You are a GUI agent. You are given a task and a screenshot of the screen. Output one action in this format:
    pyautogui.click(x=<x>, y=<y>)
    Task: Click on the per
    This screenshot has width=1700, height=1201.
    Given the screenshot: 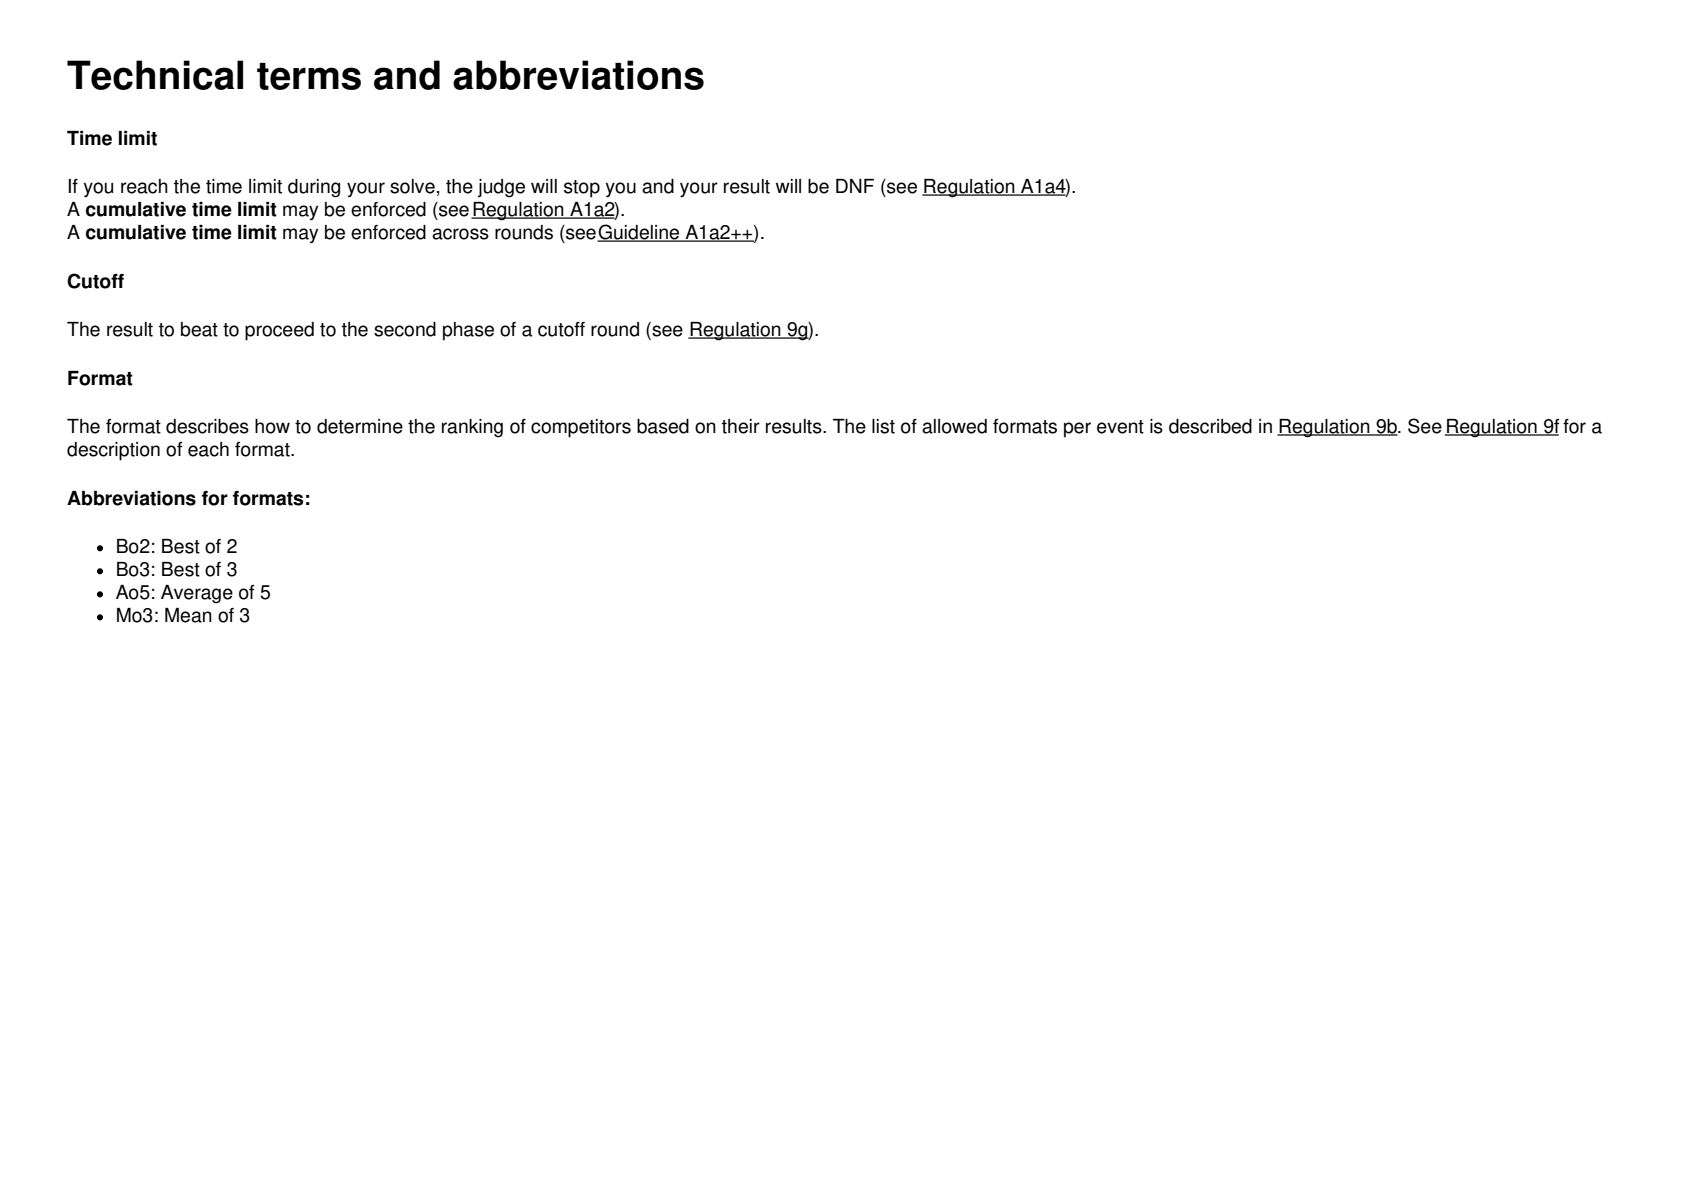 What is the action you would take?
    pyautogui.click(x=1077, y=430)
